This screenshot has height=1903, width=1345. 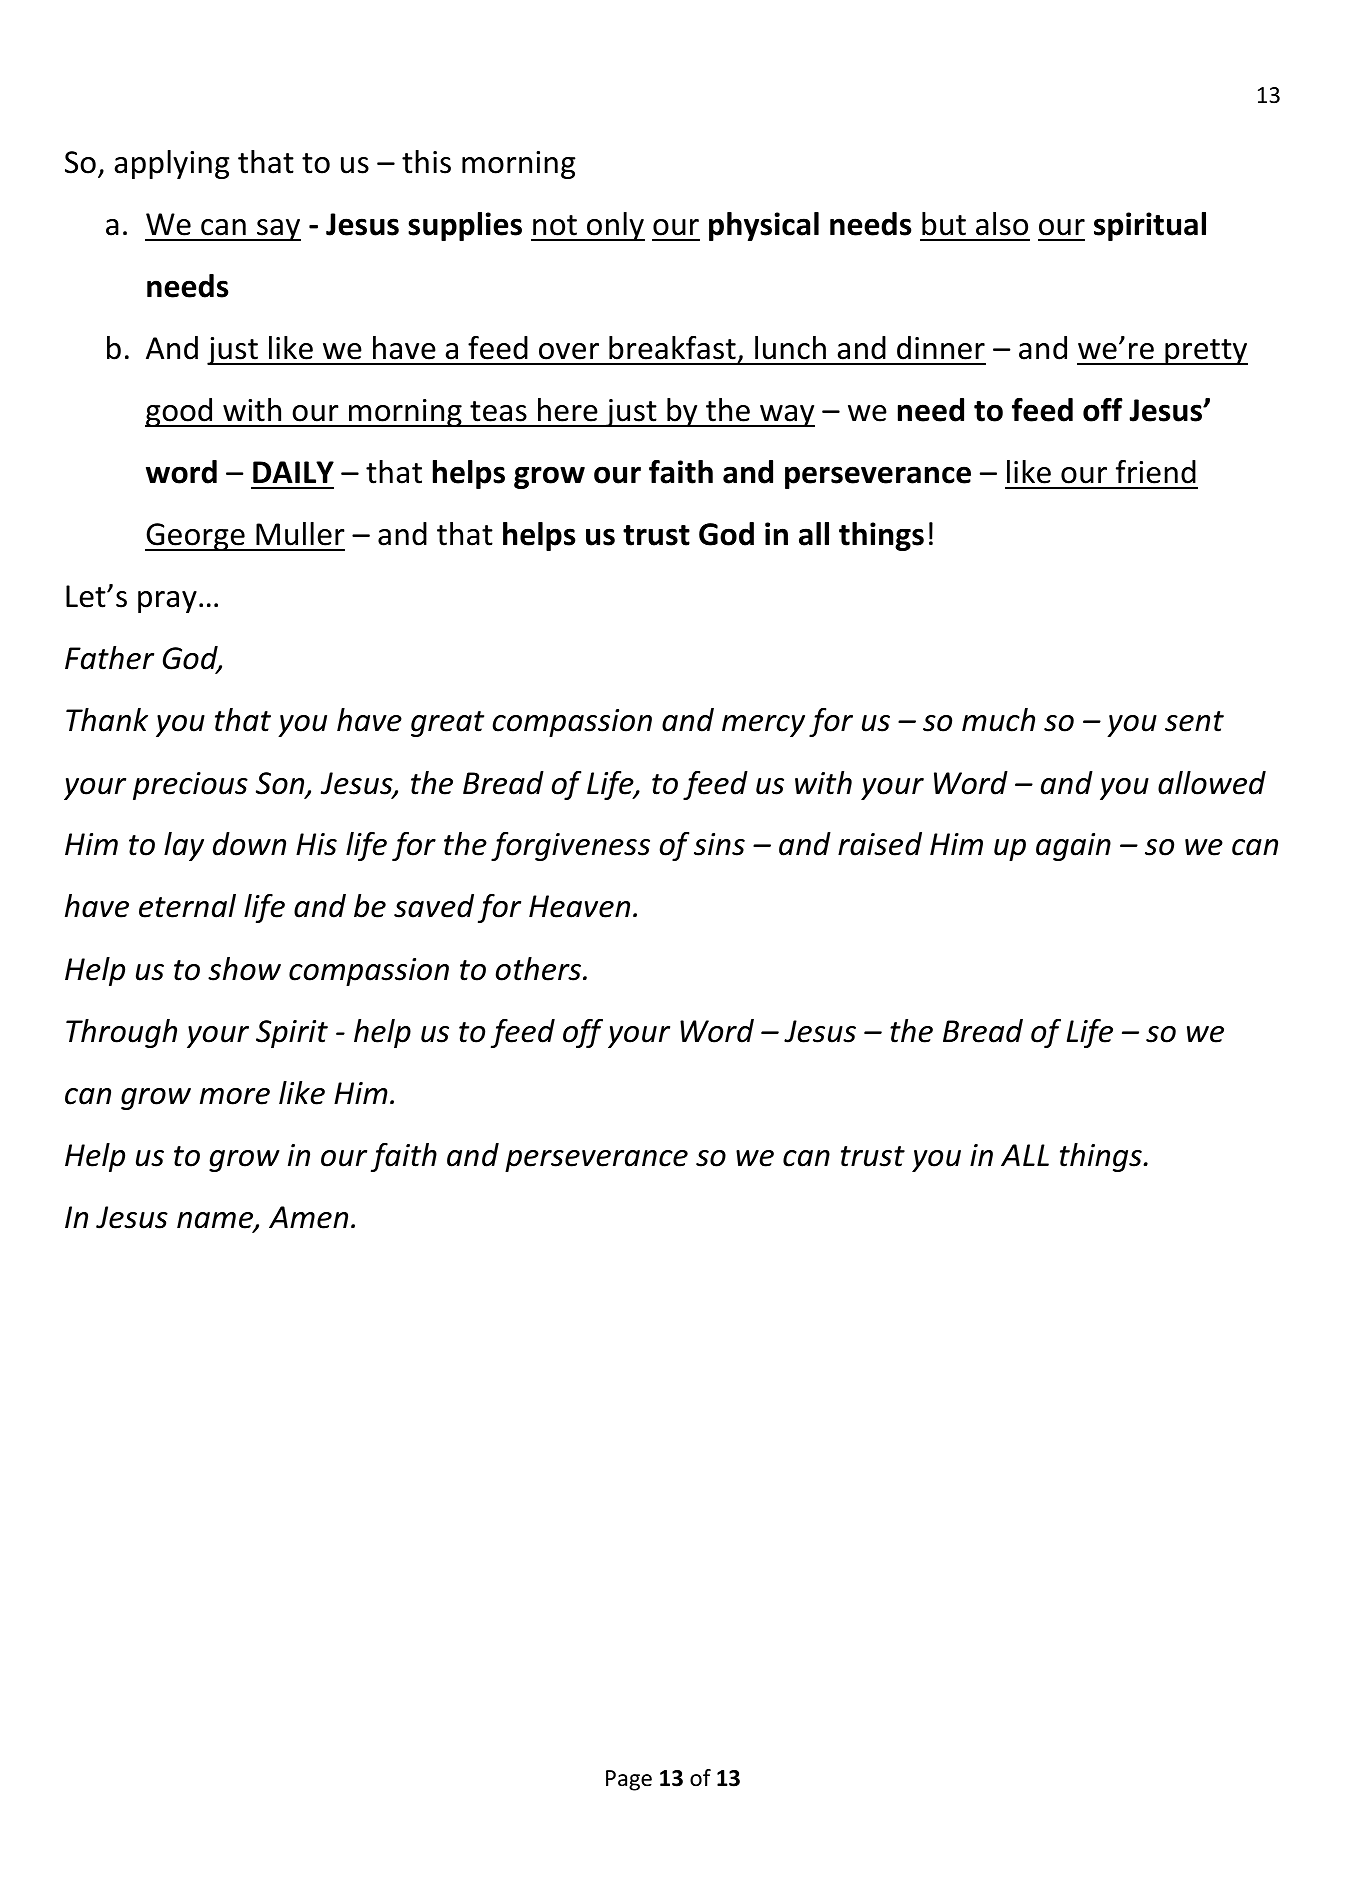 I want to click on friend, so click(x=1156, y=472).
